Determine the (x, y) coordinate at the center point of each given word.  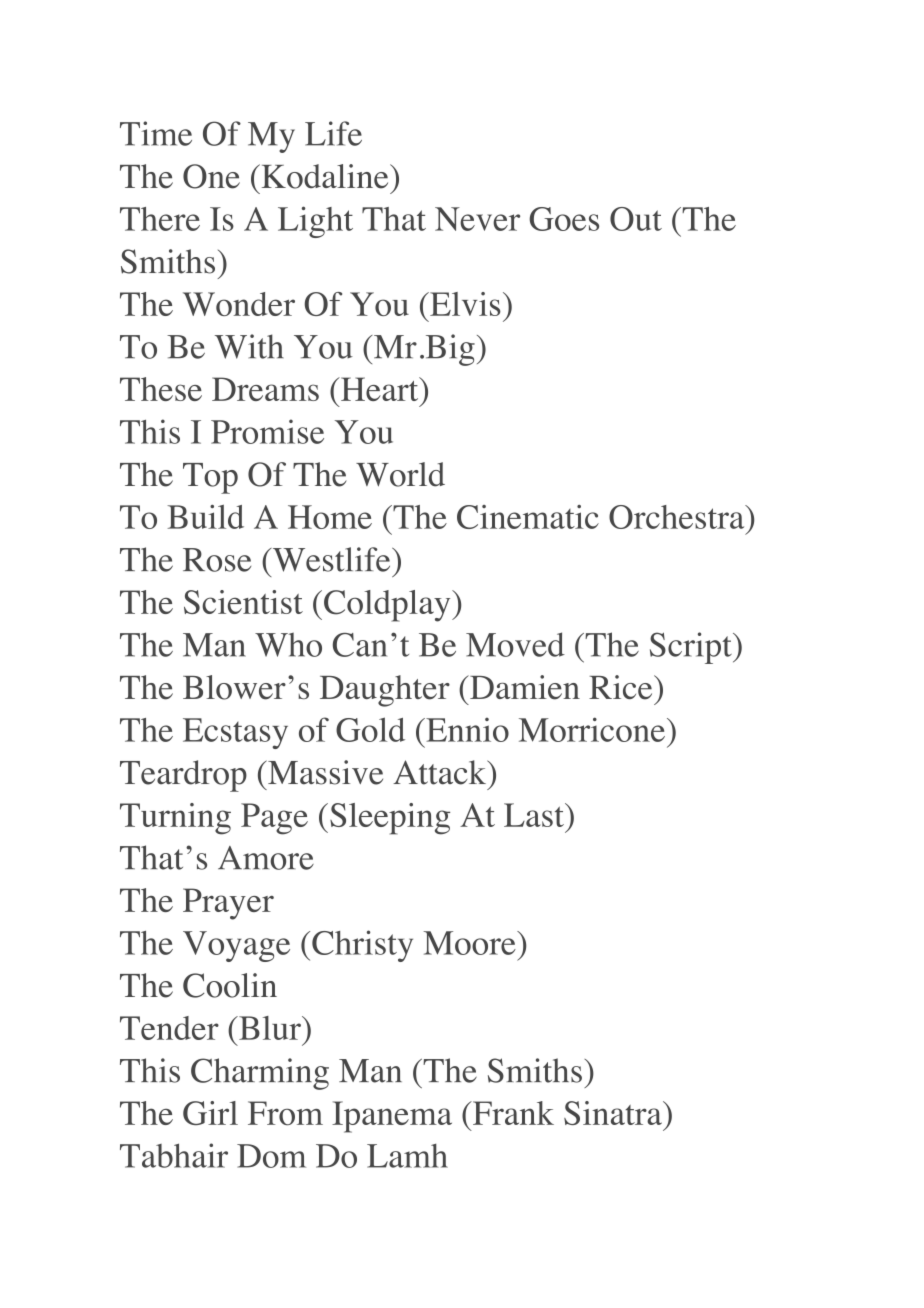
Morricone (592, 729)
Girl (210, 1113)
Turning (175, 819)
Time (156, 133)
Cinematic (528, 517)
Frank (512, 1113)
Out (636, 219)
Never (477, 219)
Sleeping (390, 819)
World (400, 474)
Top (210, 478)
